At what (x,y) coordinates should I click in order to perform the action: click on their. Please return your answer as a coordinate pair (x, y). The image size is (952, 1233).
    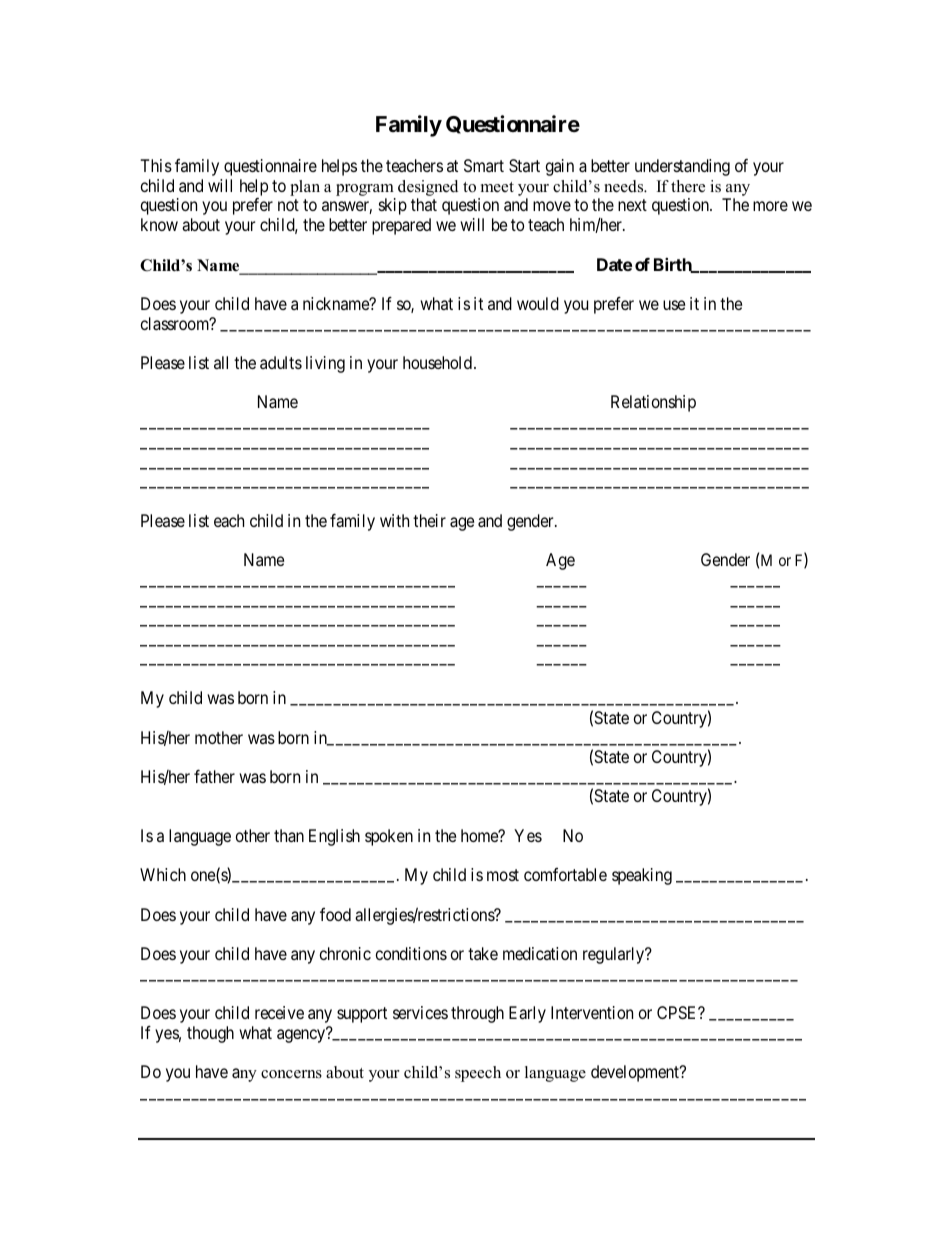
    Looking at the image, I should click on (429, 520).
